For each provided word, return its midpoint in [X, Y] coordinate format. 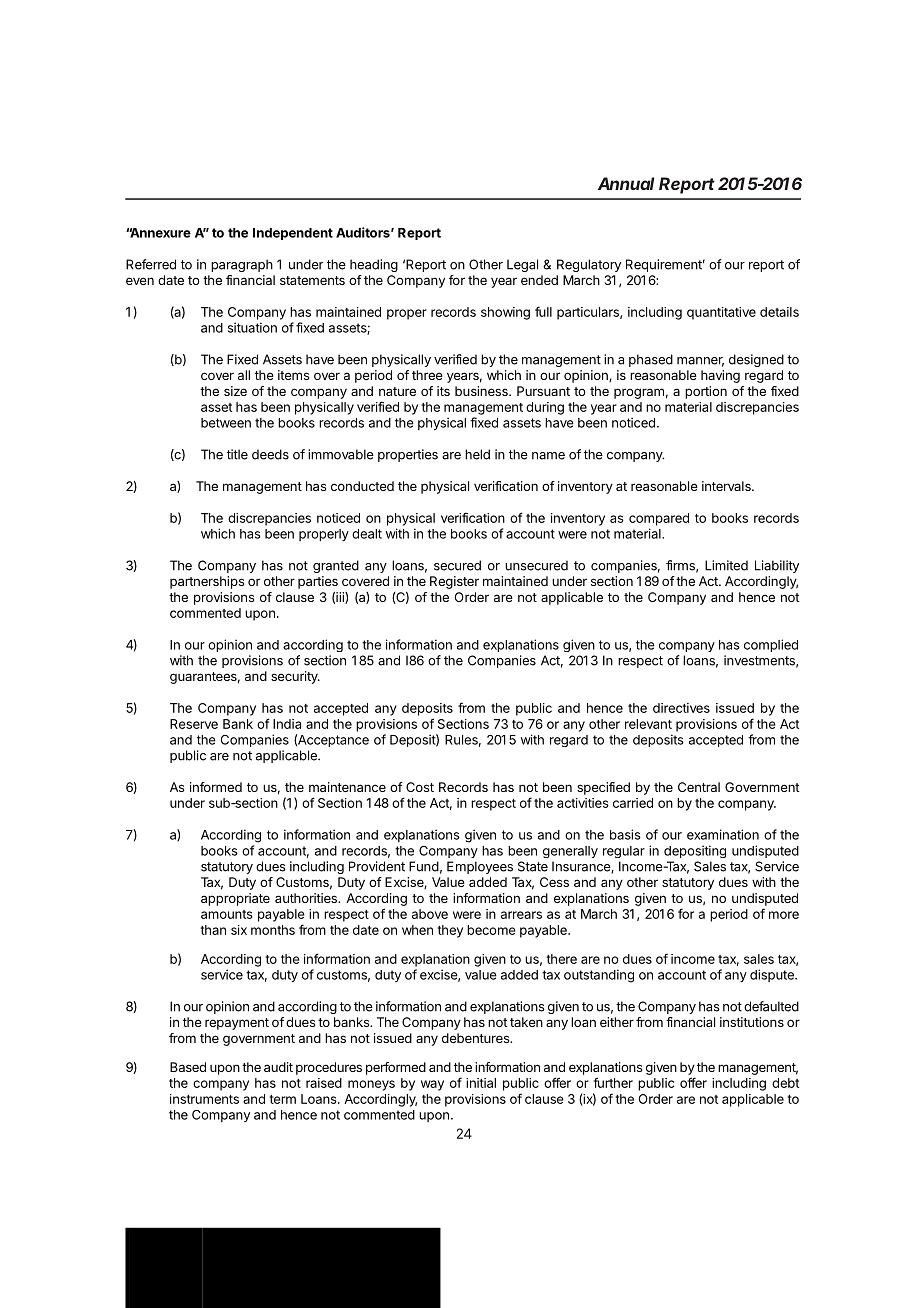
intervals [727, 486]
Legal [522, 265]
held [477, 454]
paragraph [242, 265]
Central [699, 787]
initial [481, 1083]
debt [785, 1083]
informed [216, 787]
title [237, 454]
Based [188, 1067]
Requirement [665, 265]
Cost [420, 787]
